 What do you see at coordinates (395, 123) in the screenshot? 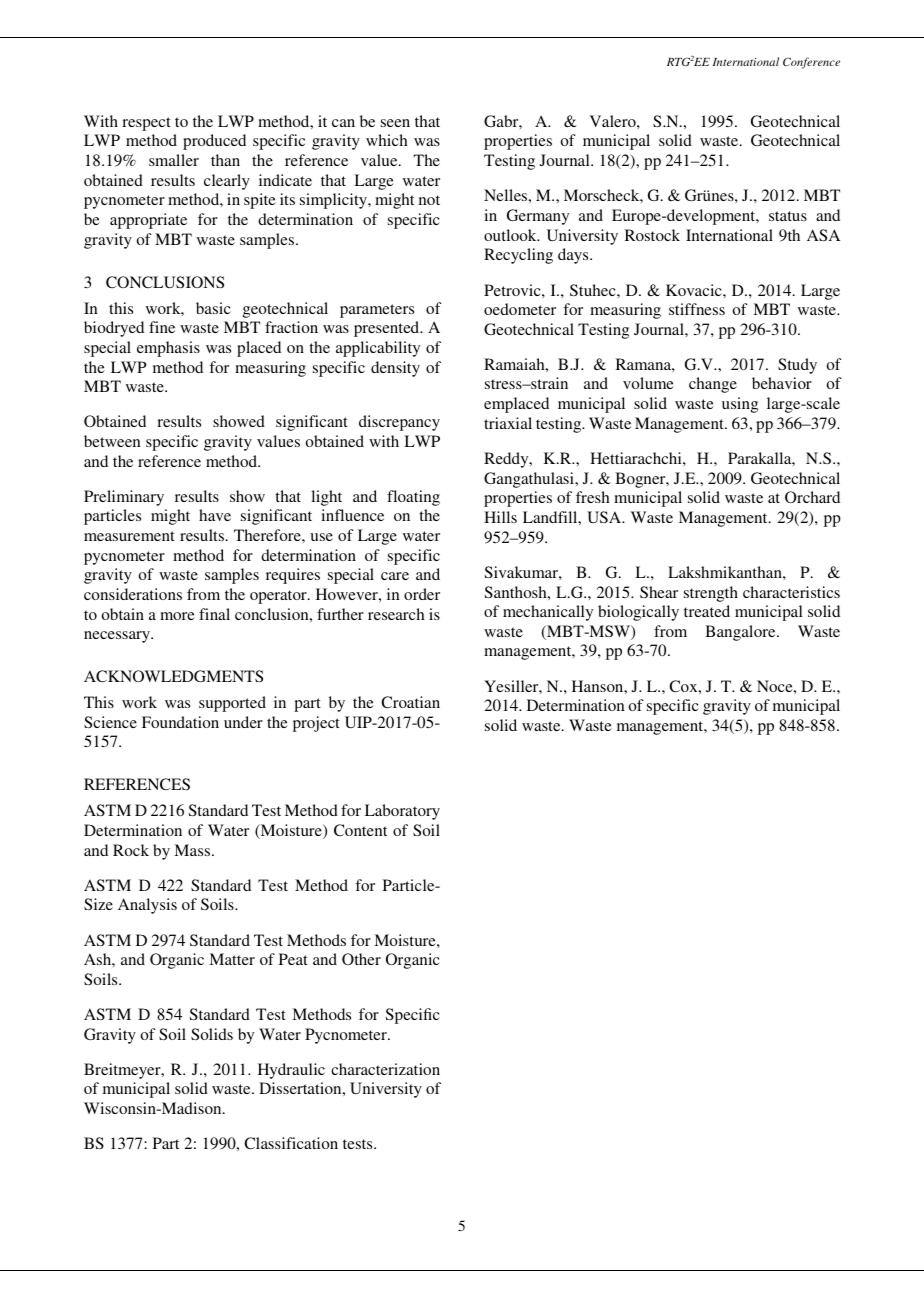
I see `seen` at bounding box center [395, 123].
